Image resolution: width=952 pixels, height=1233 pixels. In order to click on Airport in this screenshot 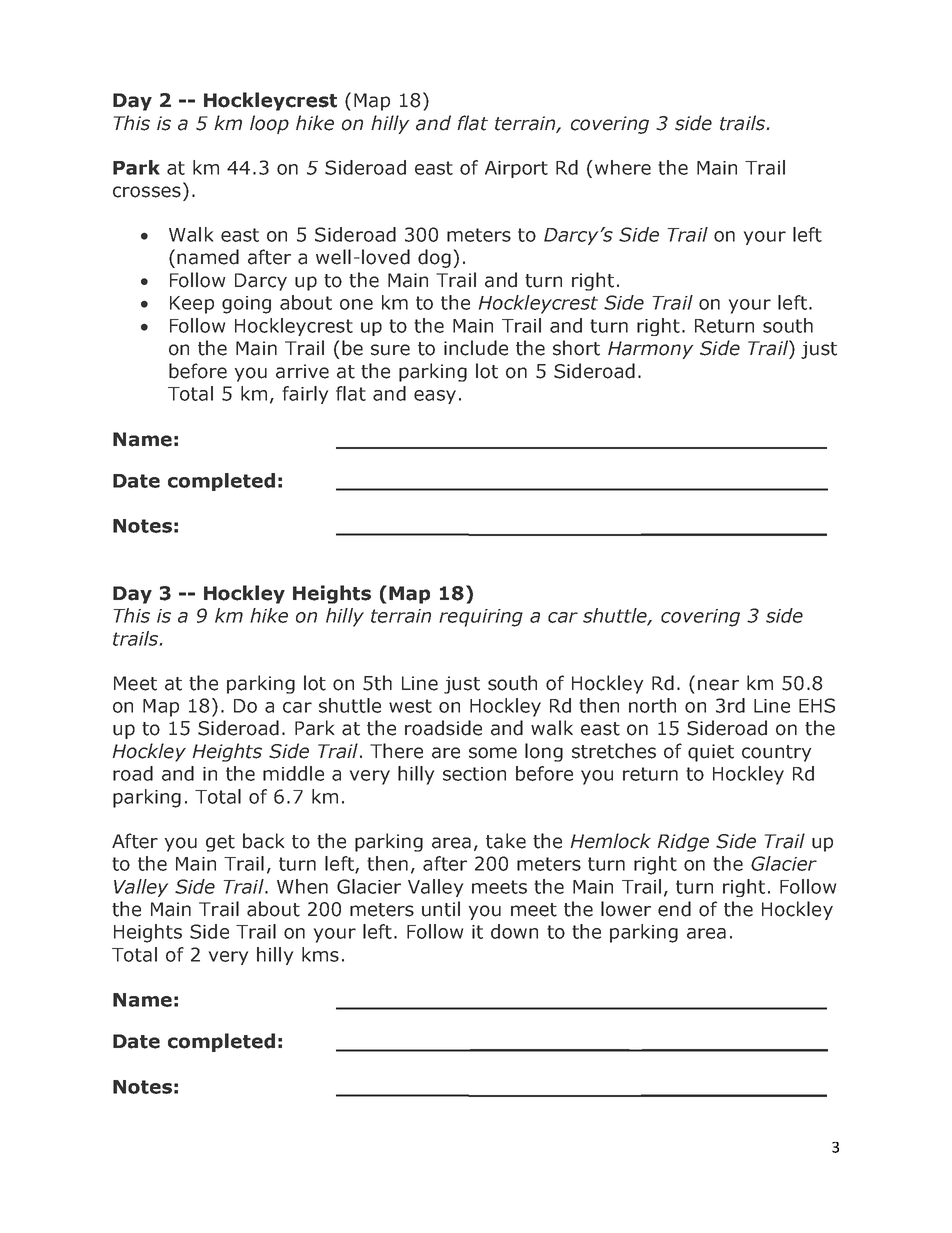, I will do `click(516, 169)`.
